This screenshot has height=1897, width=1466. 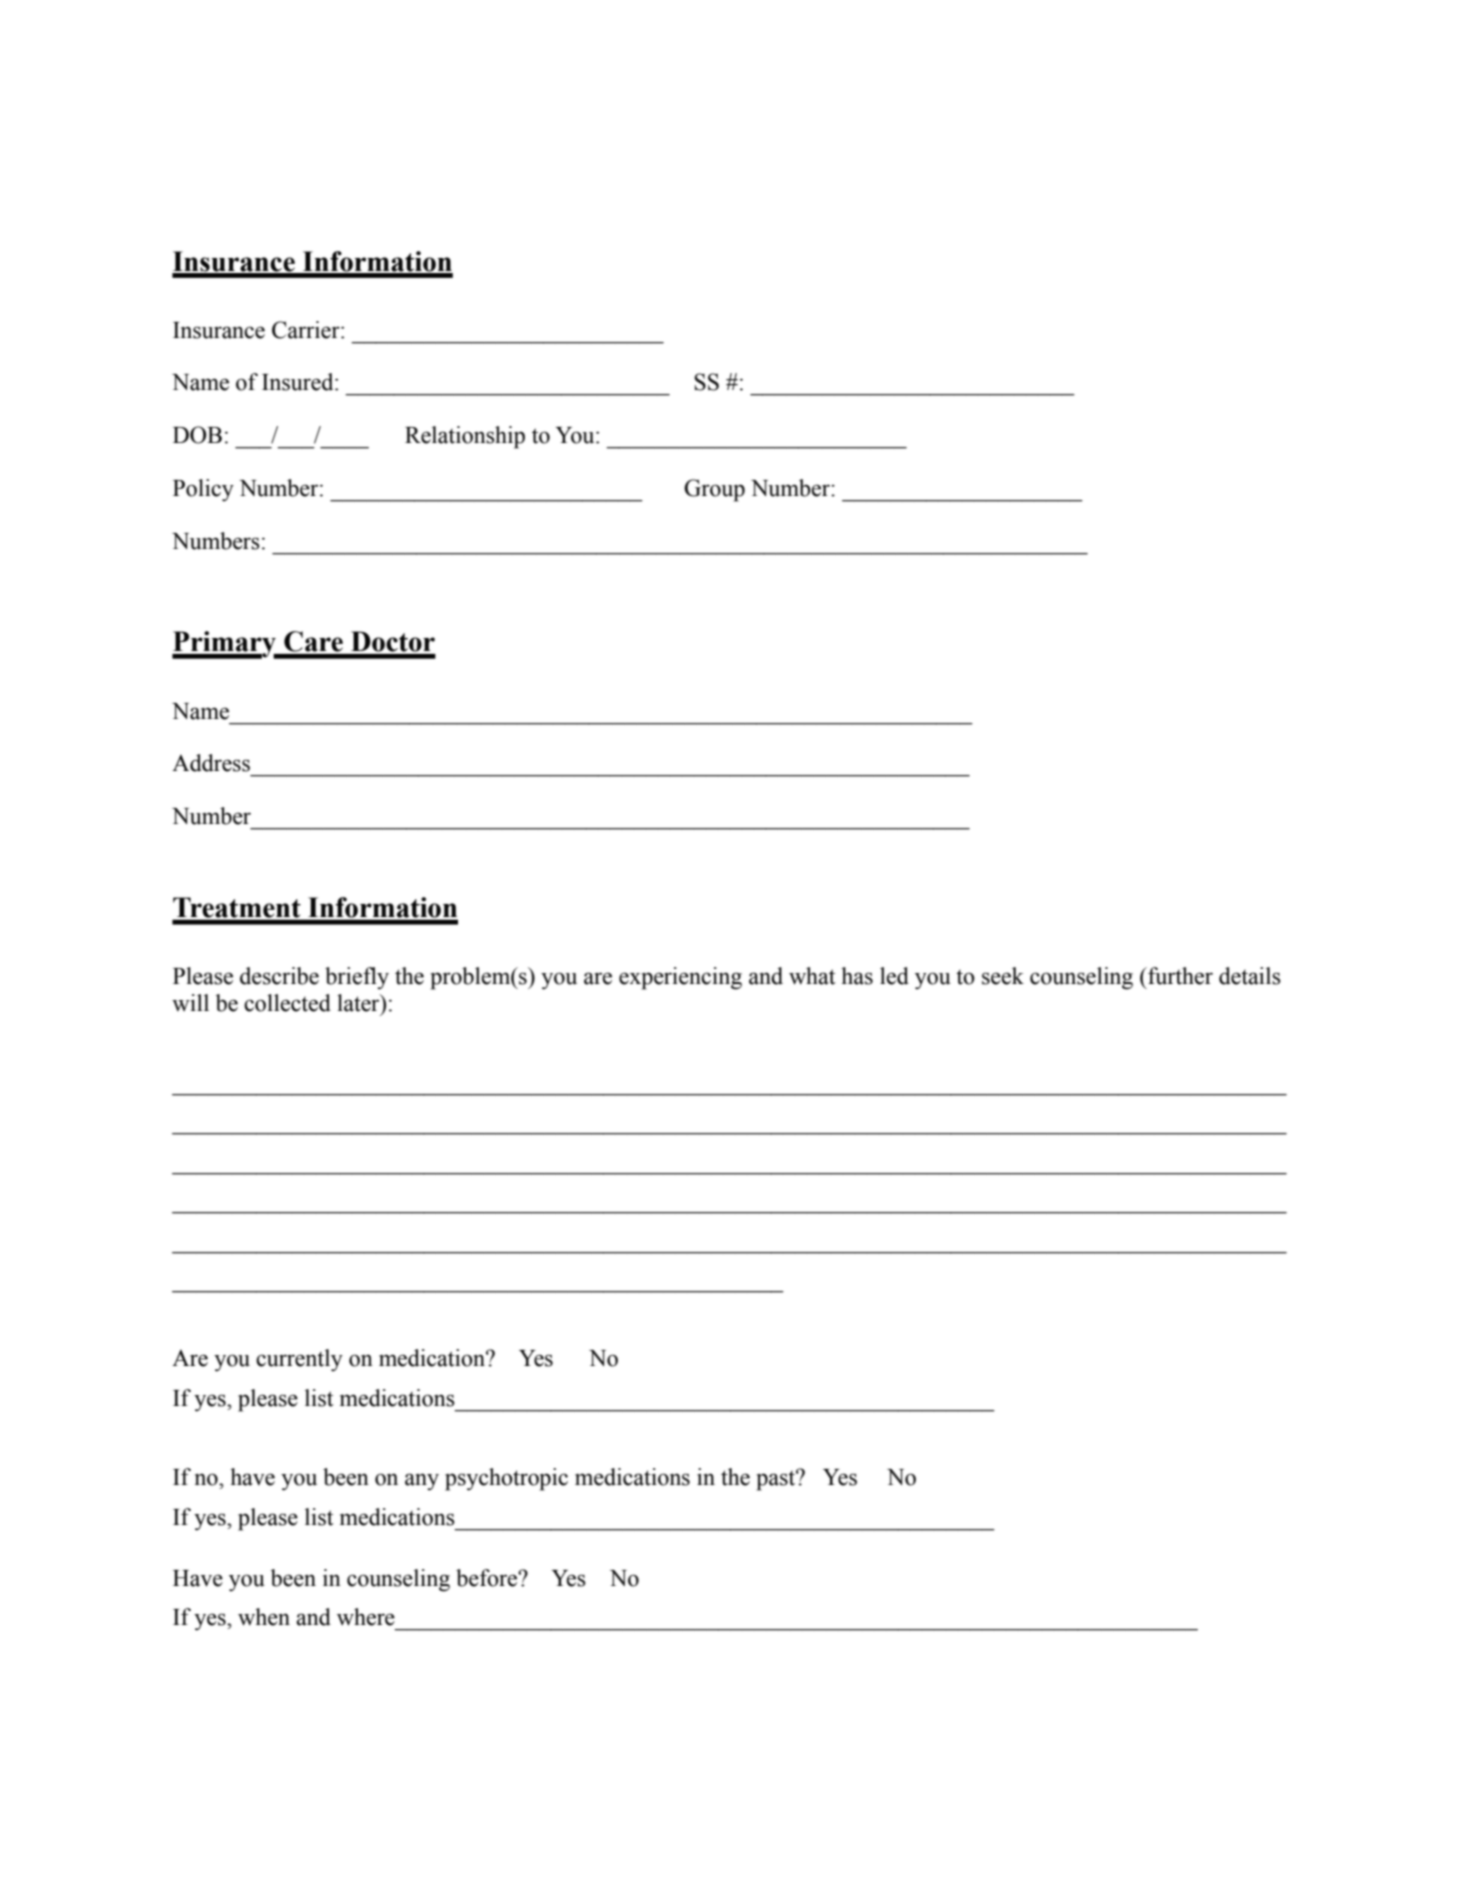 What do you see at coordinates (812, 976) in the screenshot?
I see `what` at bounding box center [812, 976].
